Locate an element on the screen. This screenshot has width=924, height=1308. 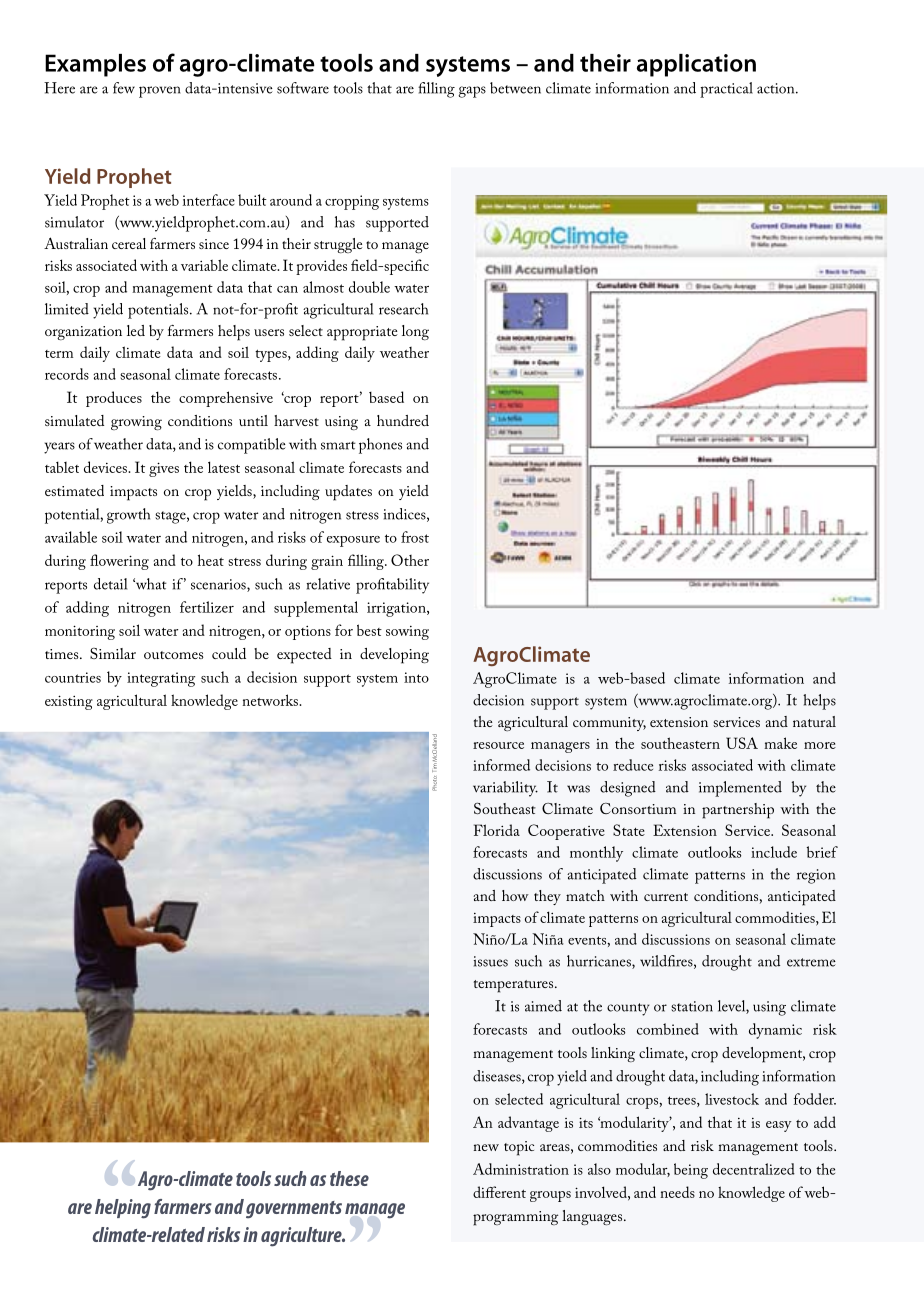
gaps is located at coordinates (472, 92).
